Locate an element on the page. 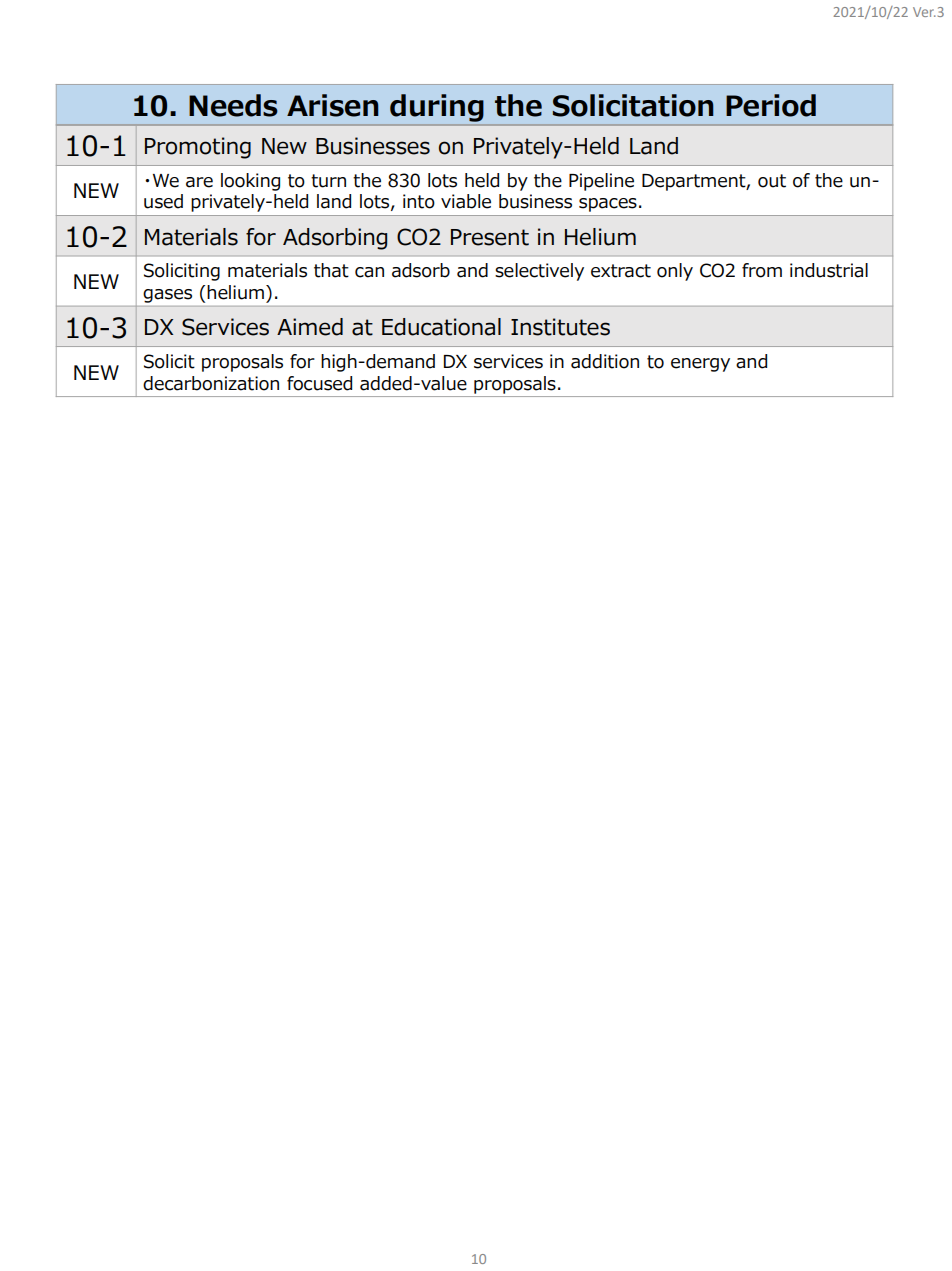  during is located at coordinates (436, 108).
